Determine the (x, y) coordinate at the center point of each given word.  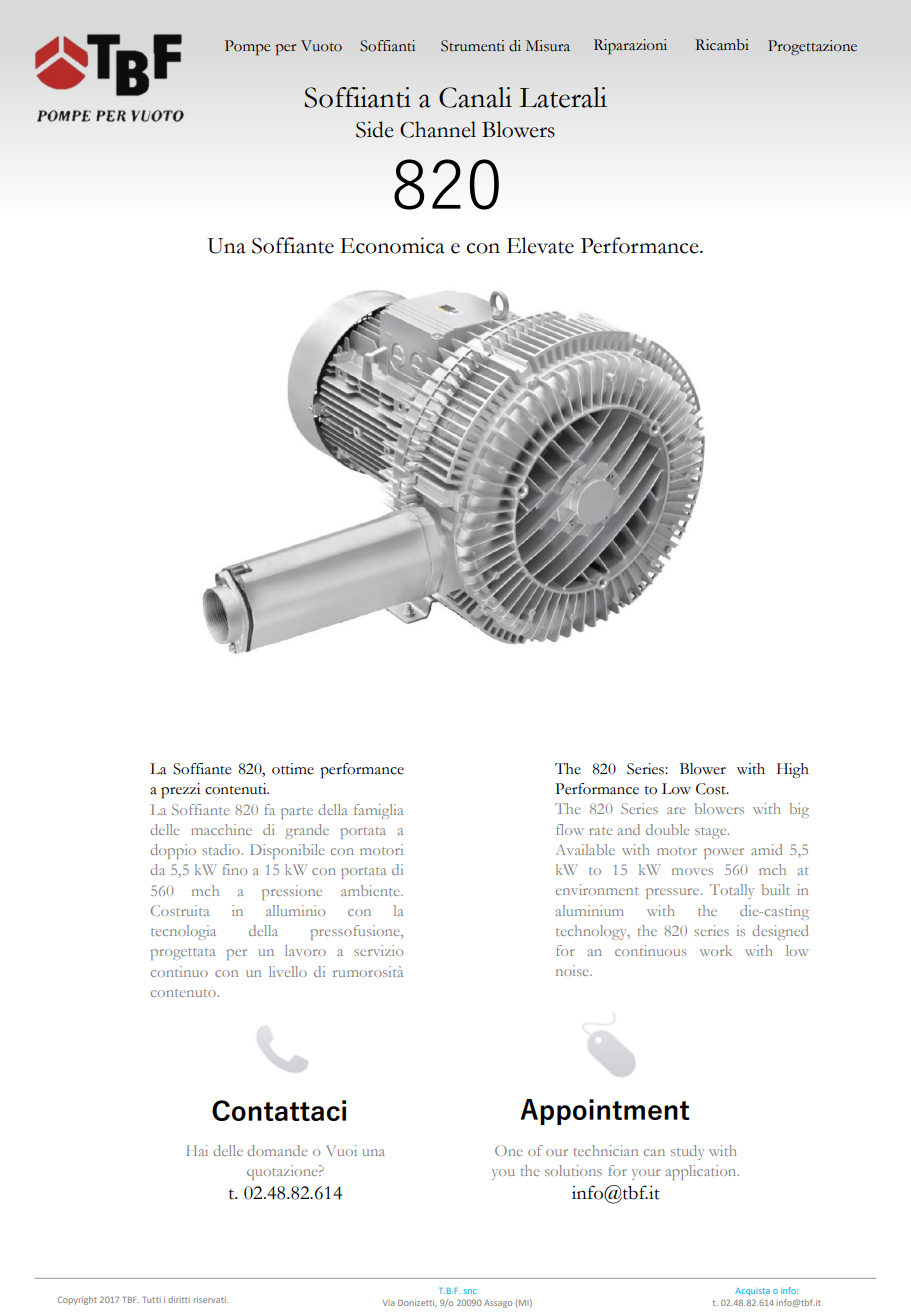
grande (307, 831)
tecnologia (183, 932)
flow (570, 829)
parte (297, 813)
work (716, 950)
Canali (475, 97)
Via (389, 1303)
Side (375, 129)
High (793, 771)
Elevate (540, 245)
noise (573, 970)
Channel (438, 129)
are (676, 810)
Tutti (152, 1300)
